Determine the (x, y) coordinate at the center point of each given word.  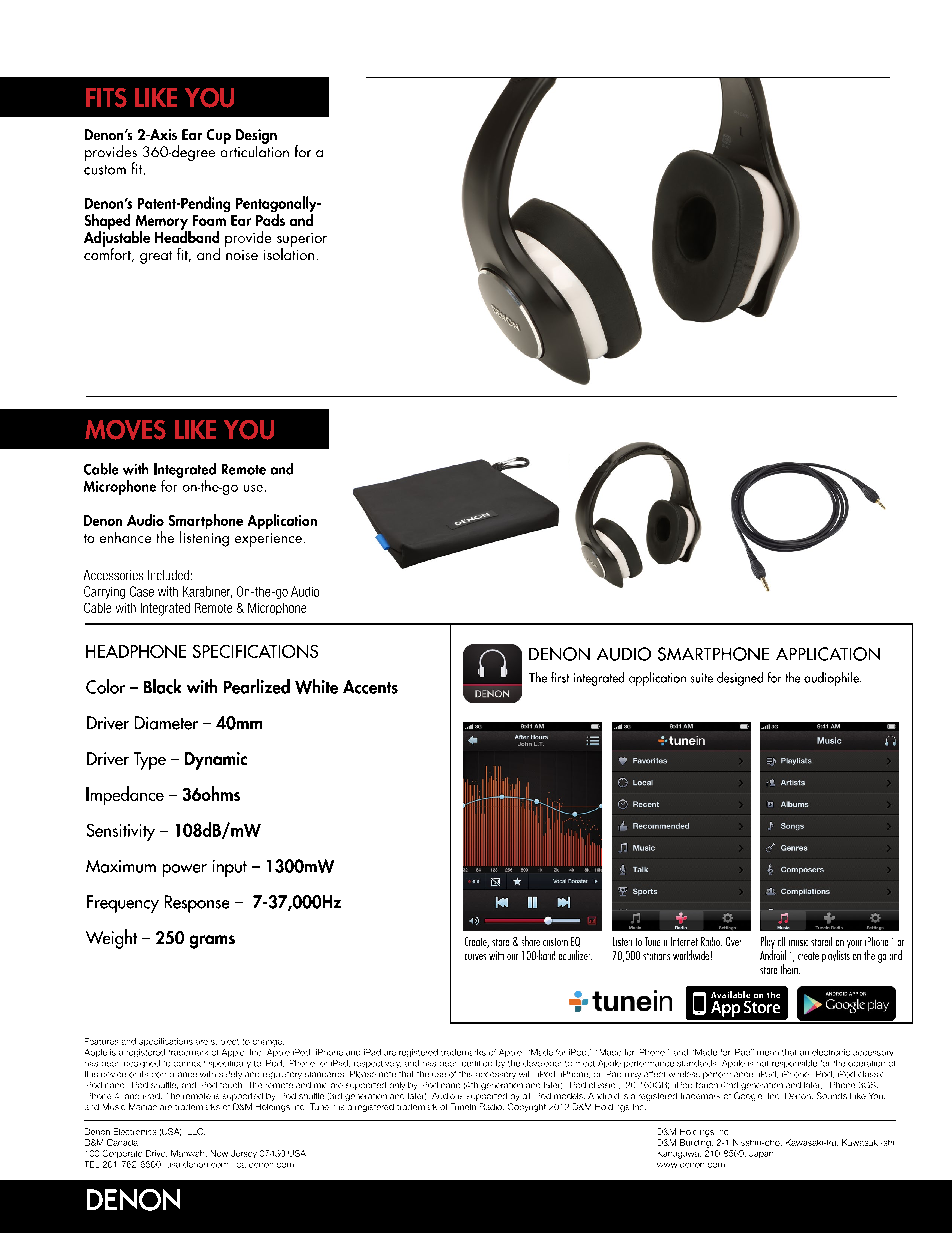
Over (733, 941)
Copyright (527, 1107)
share (531, 941)
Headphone (136, 651)
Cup (219, 136)
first (560, 677)
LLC (196, 1131)
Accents (370, 687)
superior (302, 241)
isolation (289, 253)
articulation (255, 150)
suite (702, 678)
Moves (125, 430)
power (185, 870)
